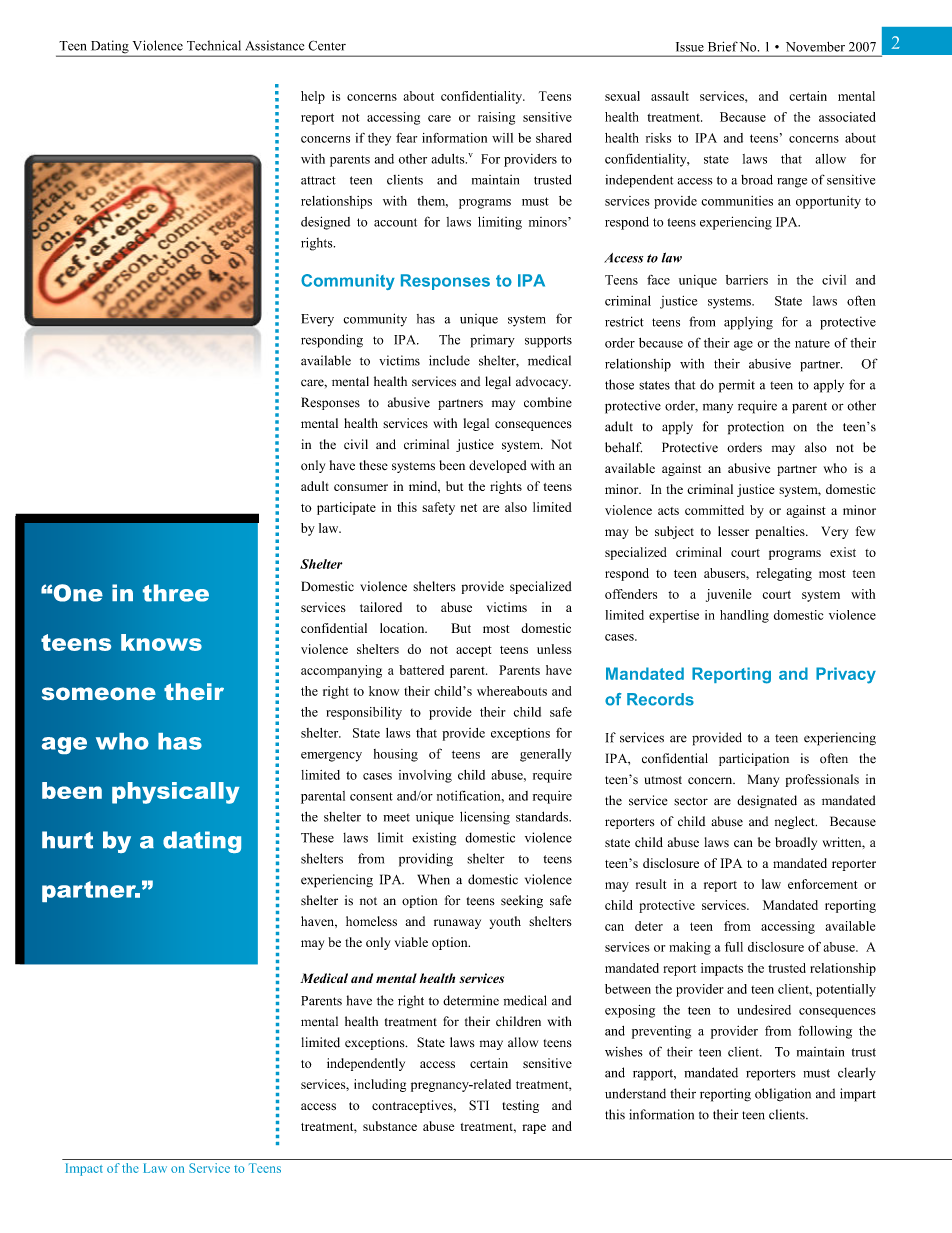 This screenshot has width=952, height=1233. I want to click on three, so click(176, 593).
